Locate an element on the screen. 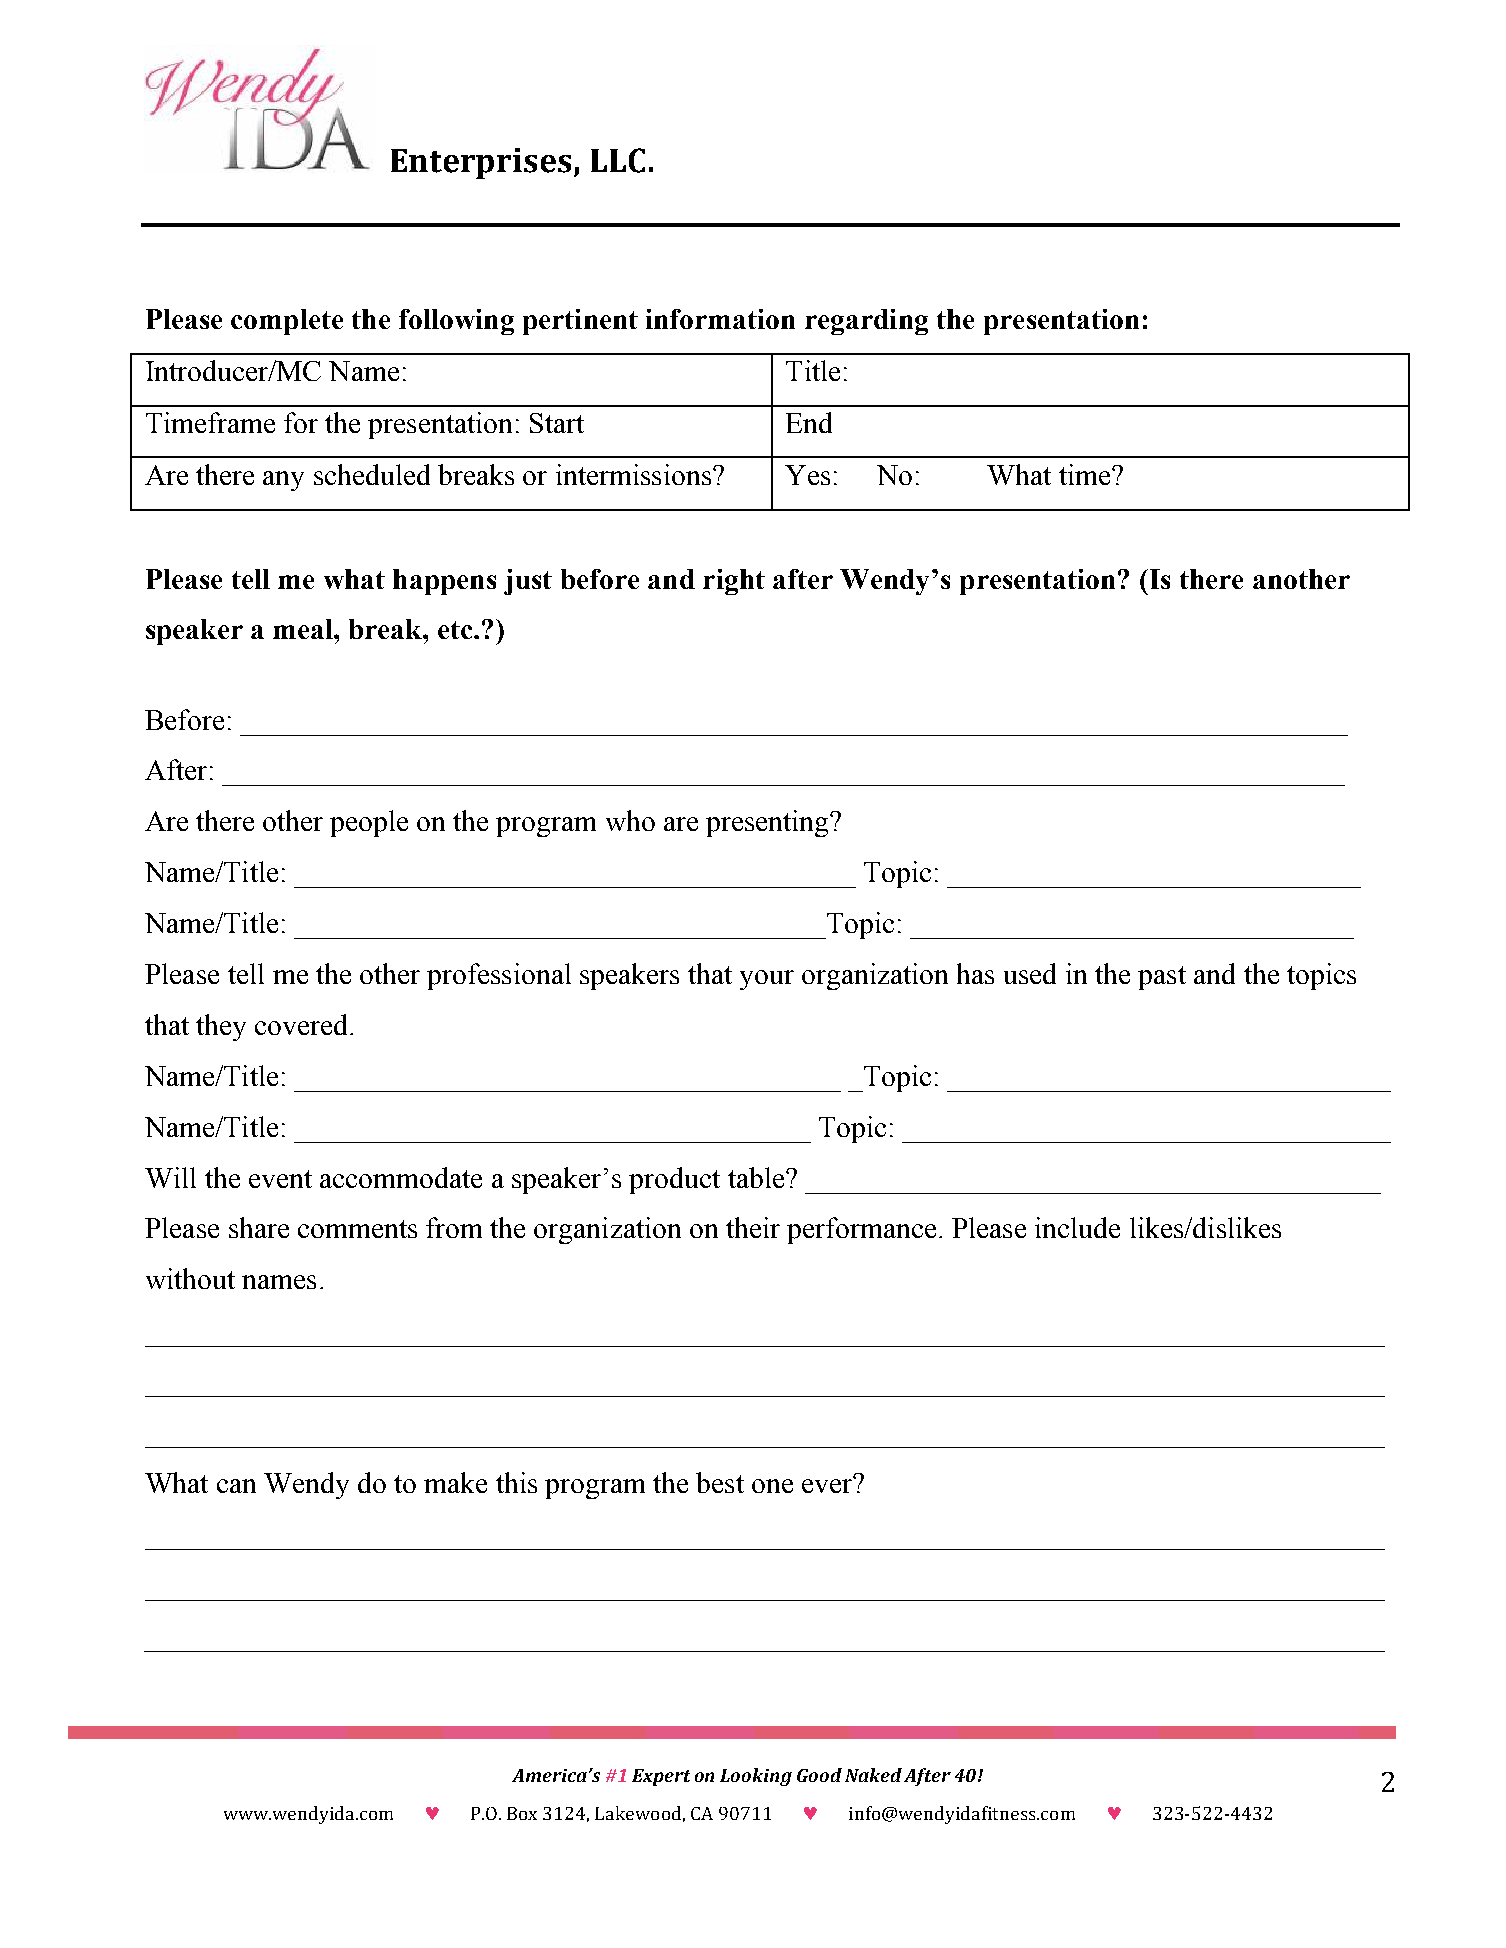  regarding is located at coordinates (866, 322).
